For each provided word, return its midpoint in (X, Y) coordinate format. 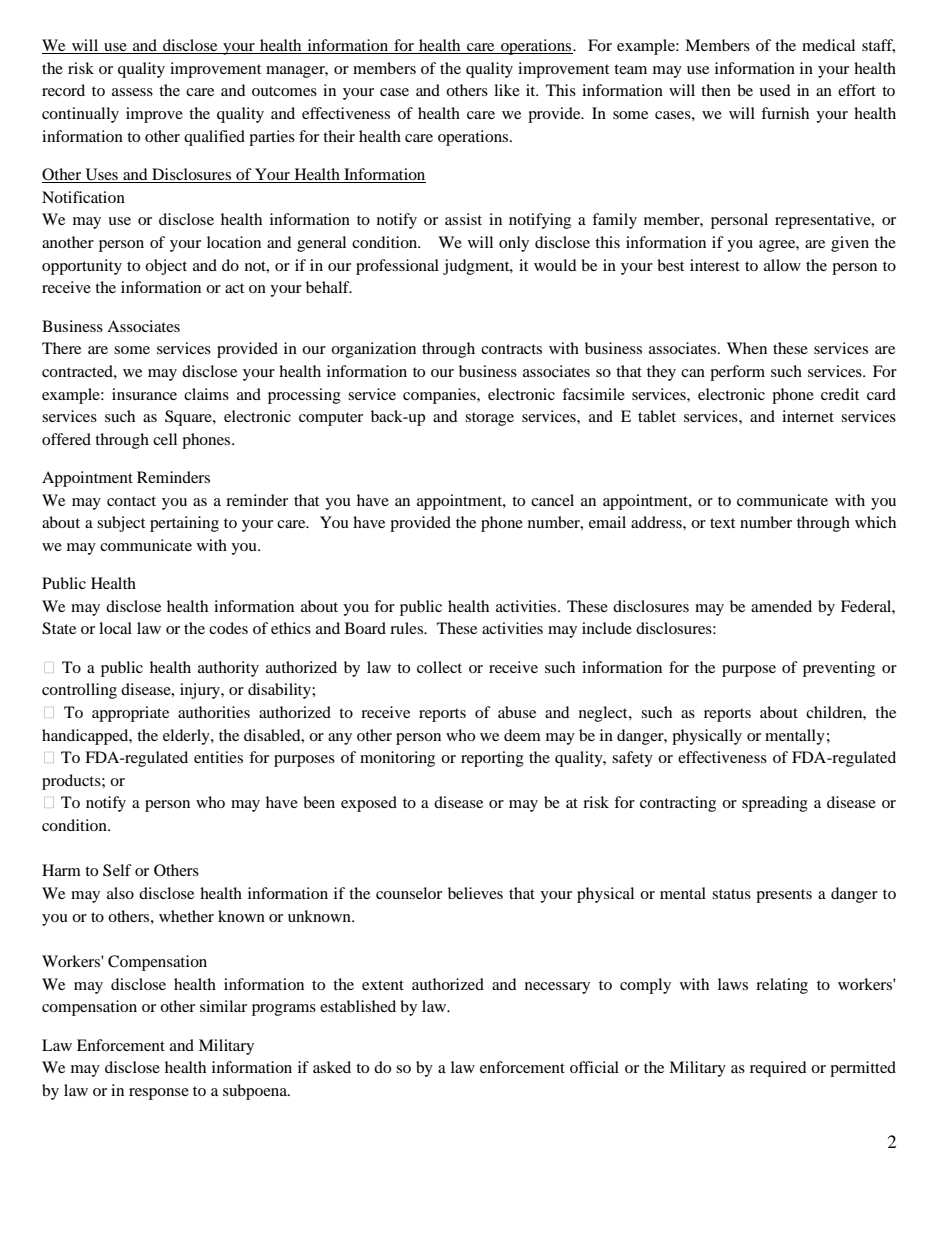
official (594, 1067)
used (775, 90)
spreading (775, 804)
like (507, 90)
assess (132, 92)
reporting (492, 759)
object (166, 267)
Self (117, 870)
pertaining (184, 524)
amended (781, 606)
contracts (511, 349)
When (747, 348)
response (159, 1094)
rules (408, 628)
